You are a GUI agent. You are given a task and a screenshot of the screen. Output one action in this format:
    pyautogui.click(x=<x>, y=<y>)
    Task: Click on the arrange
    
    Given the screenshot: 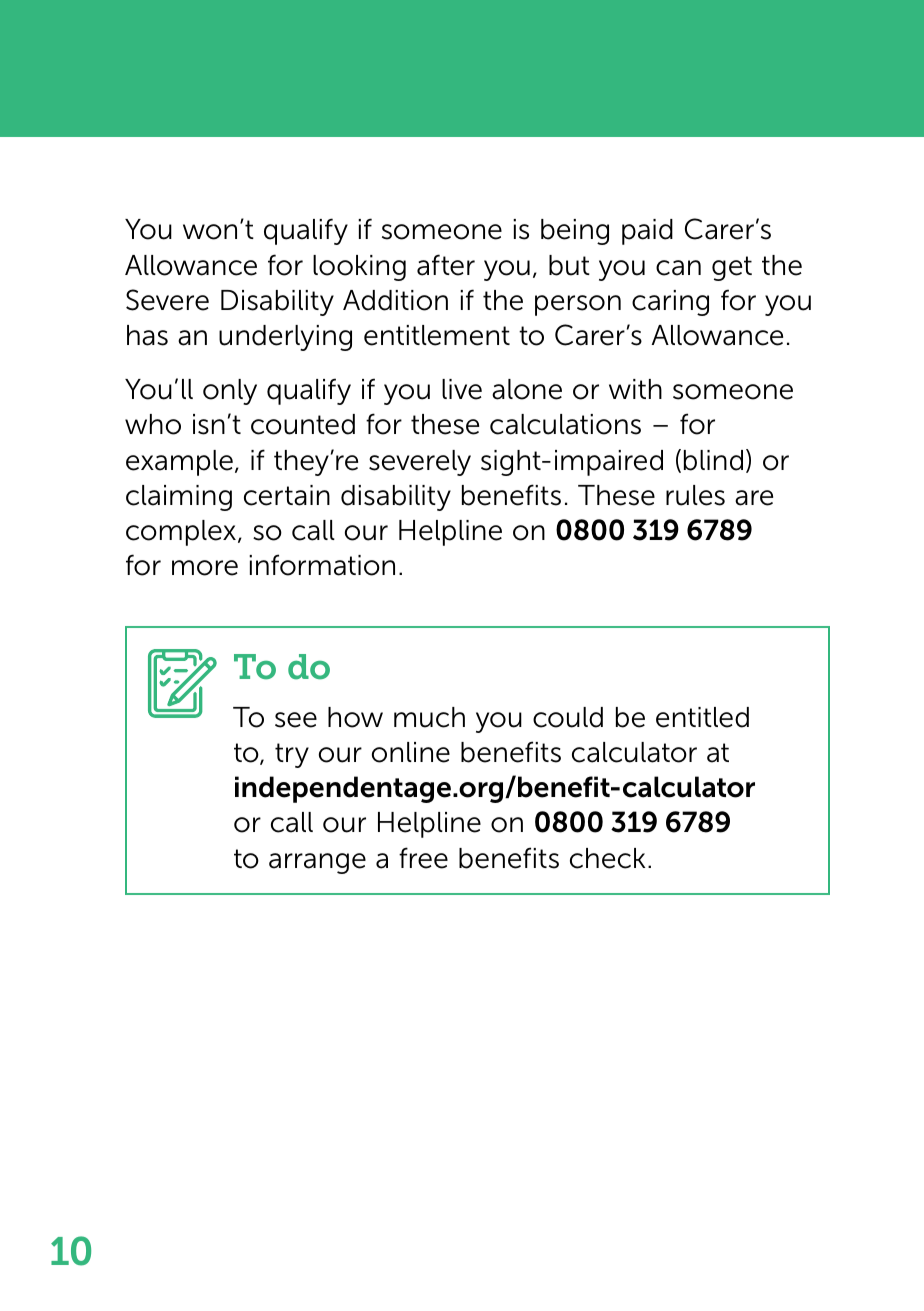 What is the action you would take?
    pyautogui.click(x=317, y=863)
